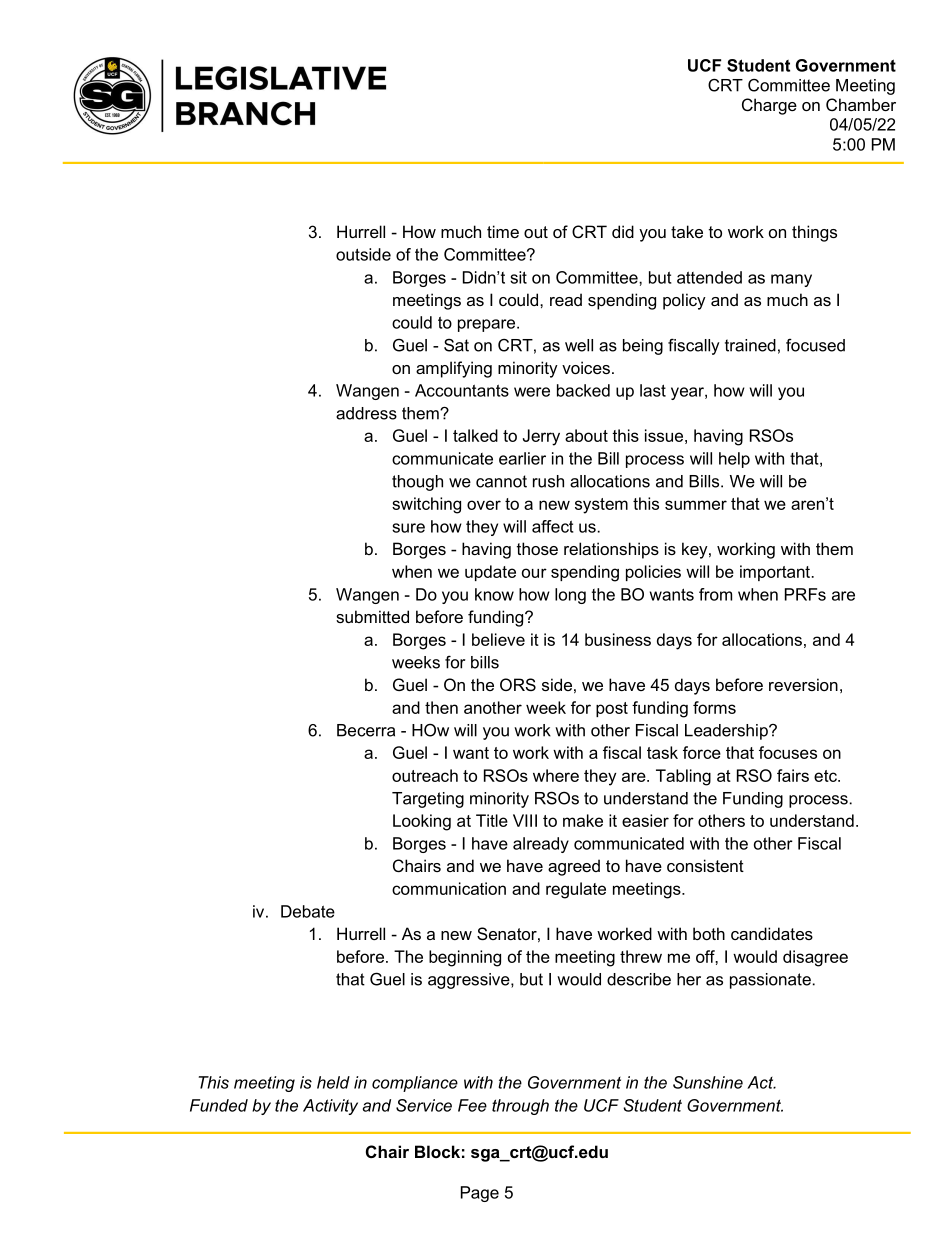 The height and width of the document is (1233, 952). I want to click on Charge, so click(769, 106).
